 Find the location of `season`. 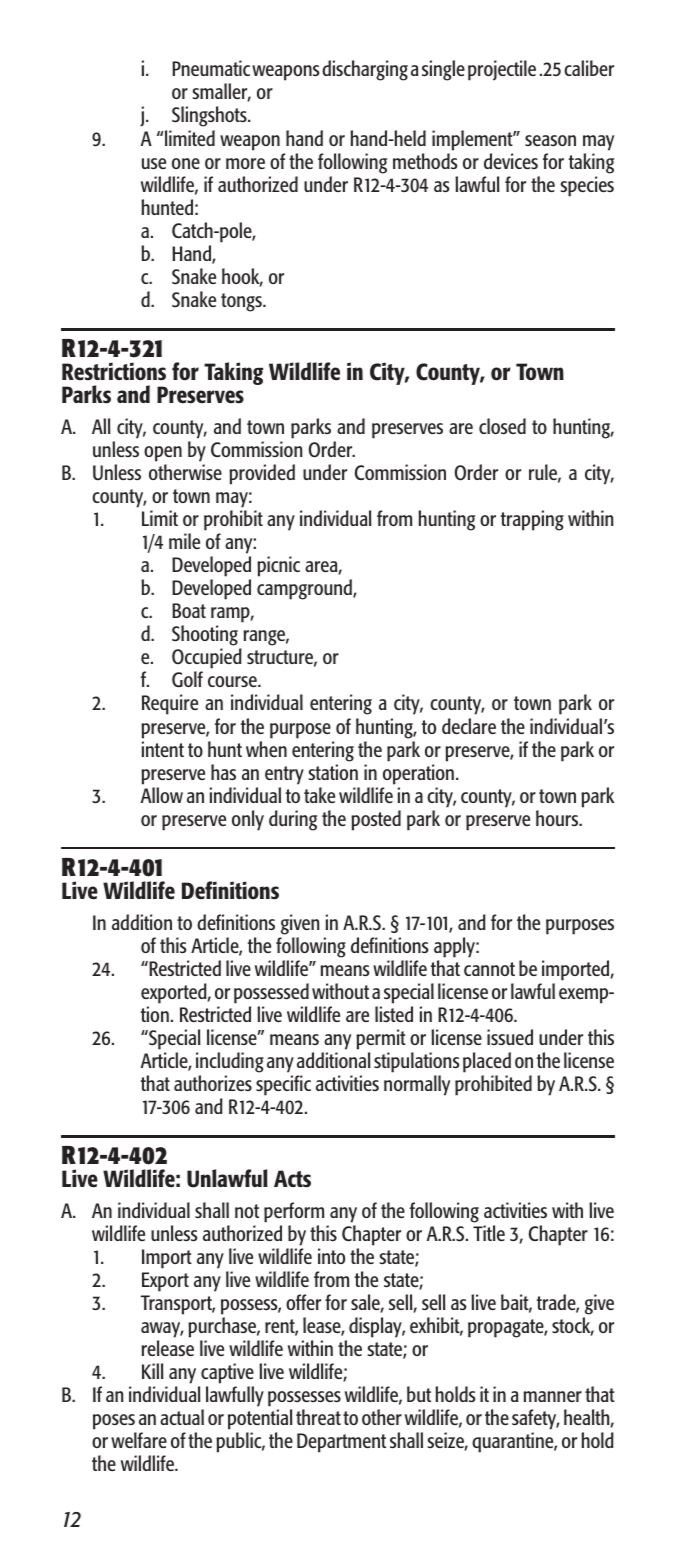

season is located at coordinates (550, 140).
